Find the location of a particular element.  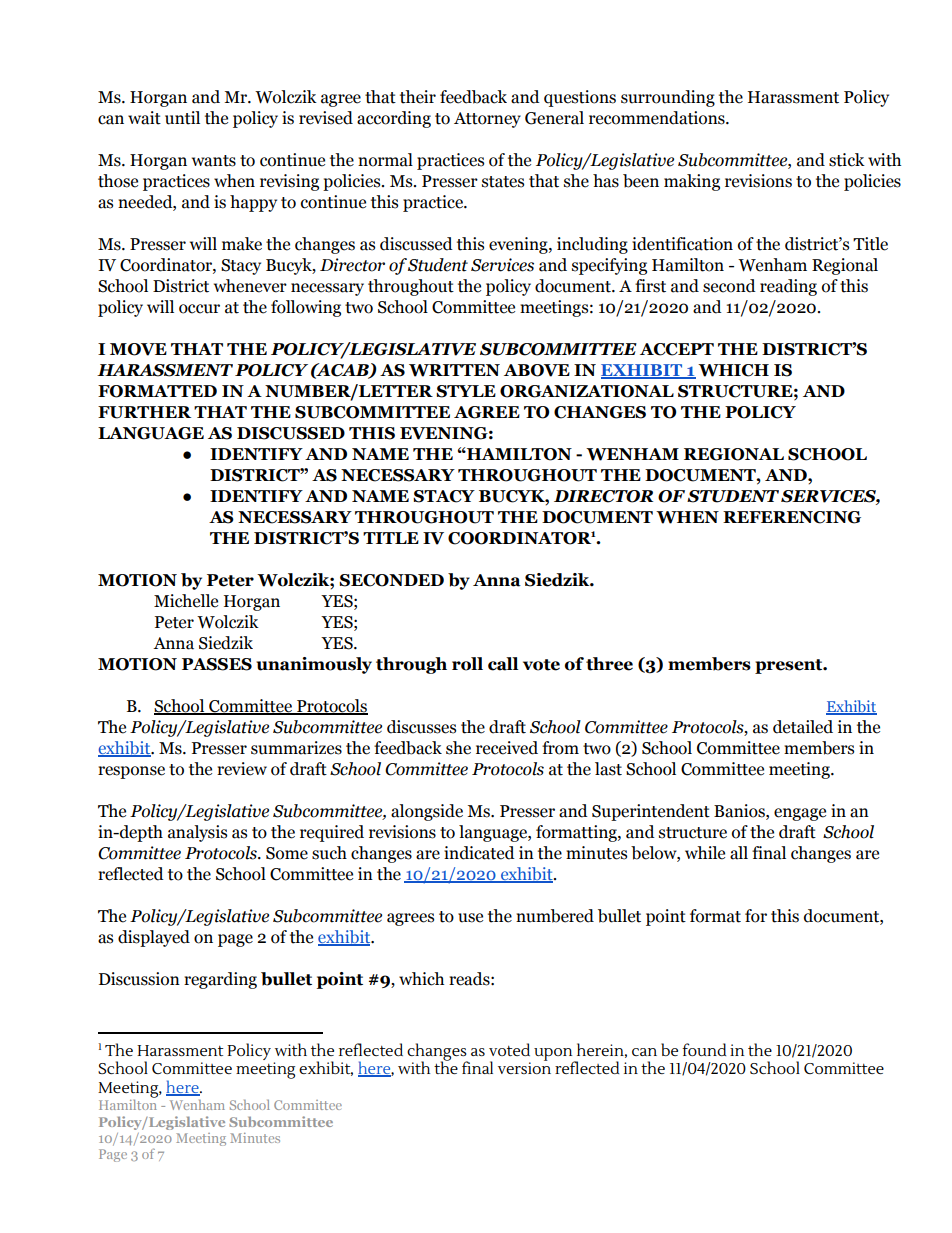

Michelle is located at coordinates (186, 601).
